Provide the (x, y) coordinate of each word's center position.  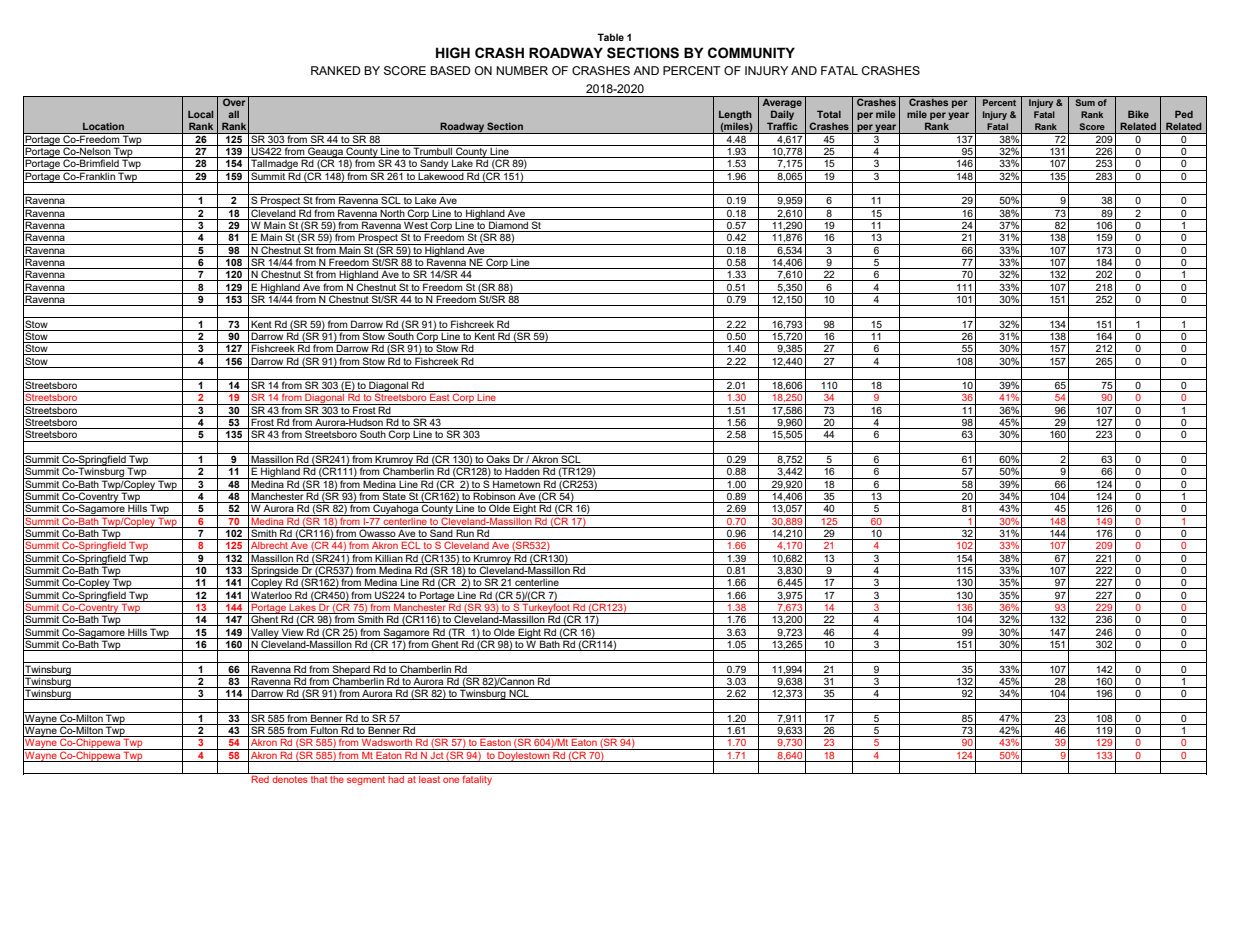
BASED (450, 70)
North (393, 212)
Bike (1138, 114)
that (319, 779)
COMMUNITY (751, 53)
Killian (389, 557)
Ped (1184, 114)
